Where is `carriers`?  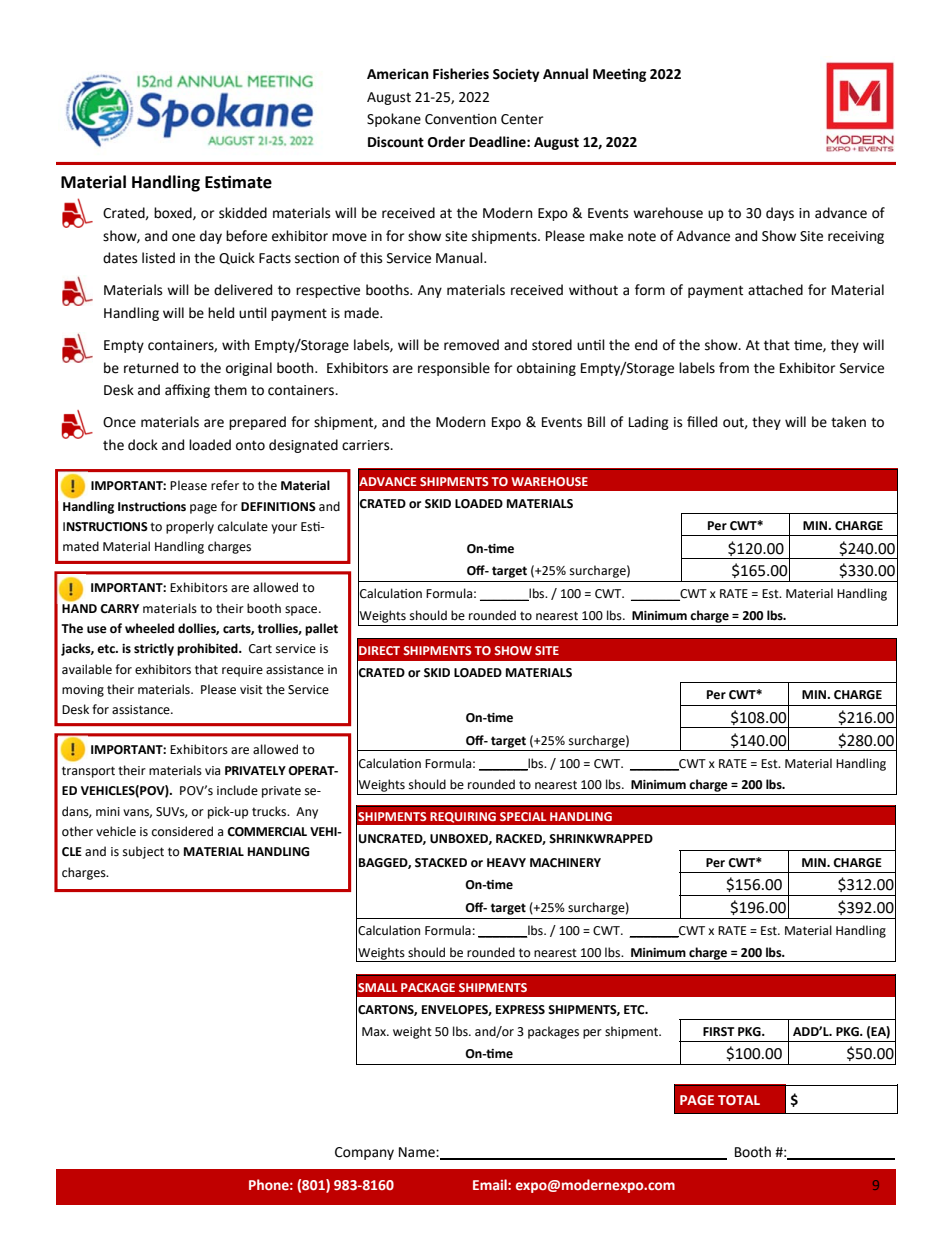 carriers is located at coordinates (367, 445).
